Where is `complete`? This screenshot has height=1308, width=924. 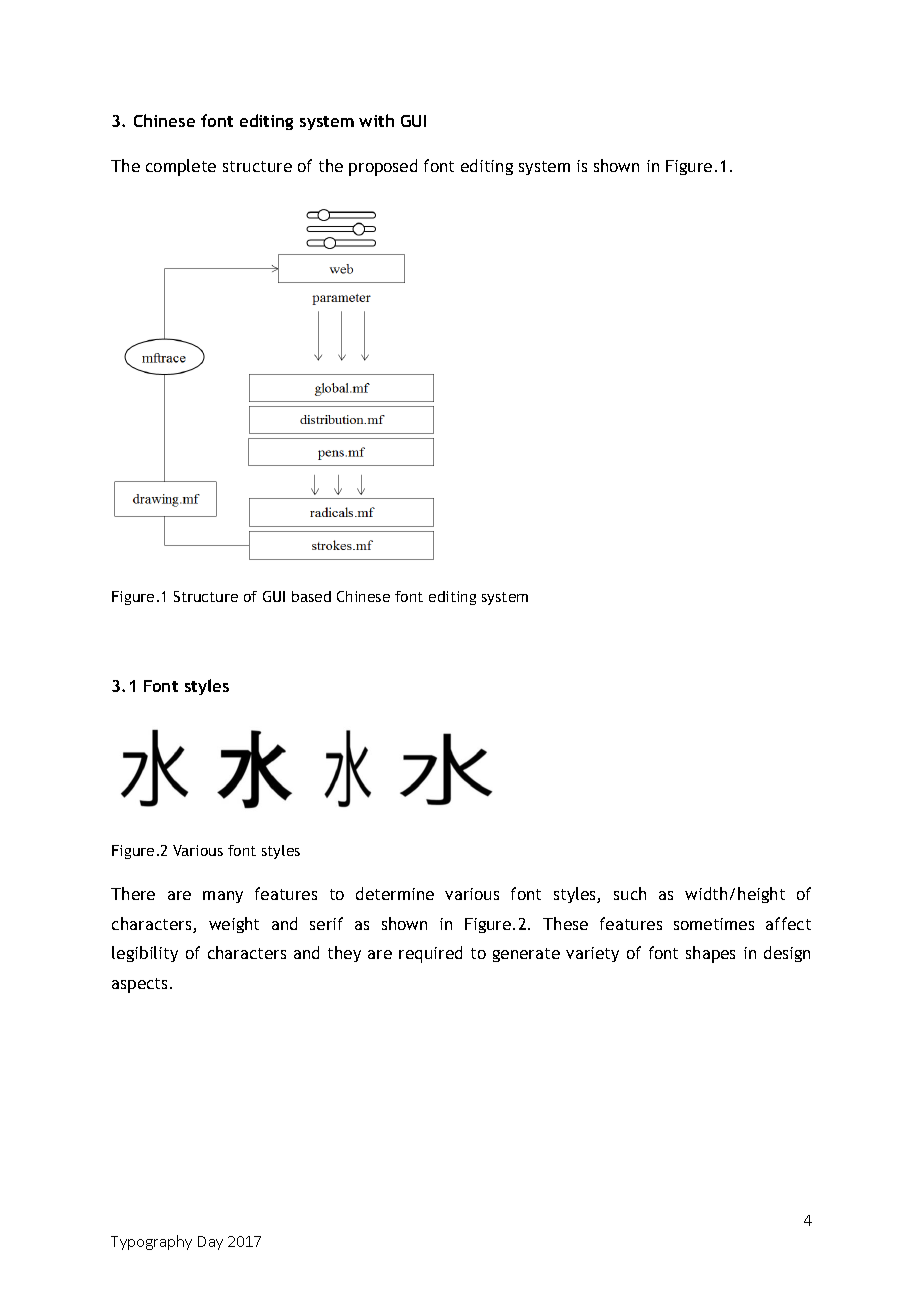 complete is located at coordinates (181, 167).
